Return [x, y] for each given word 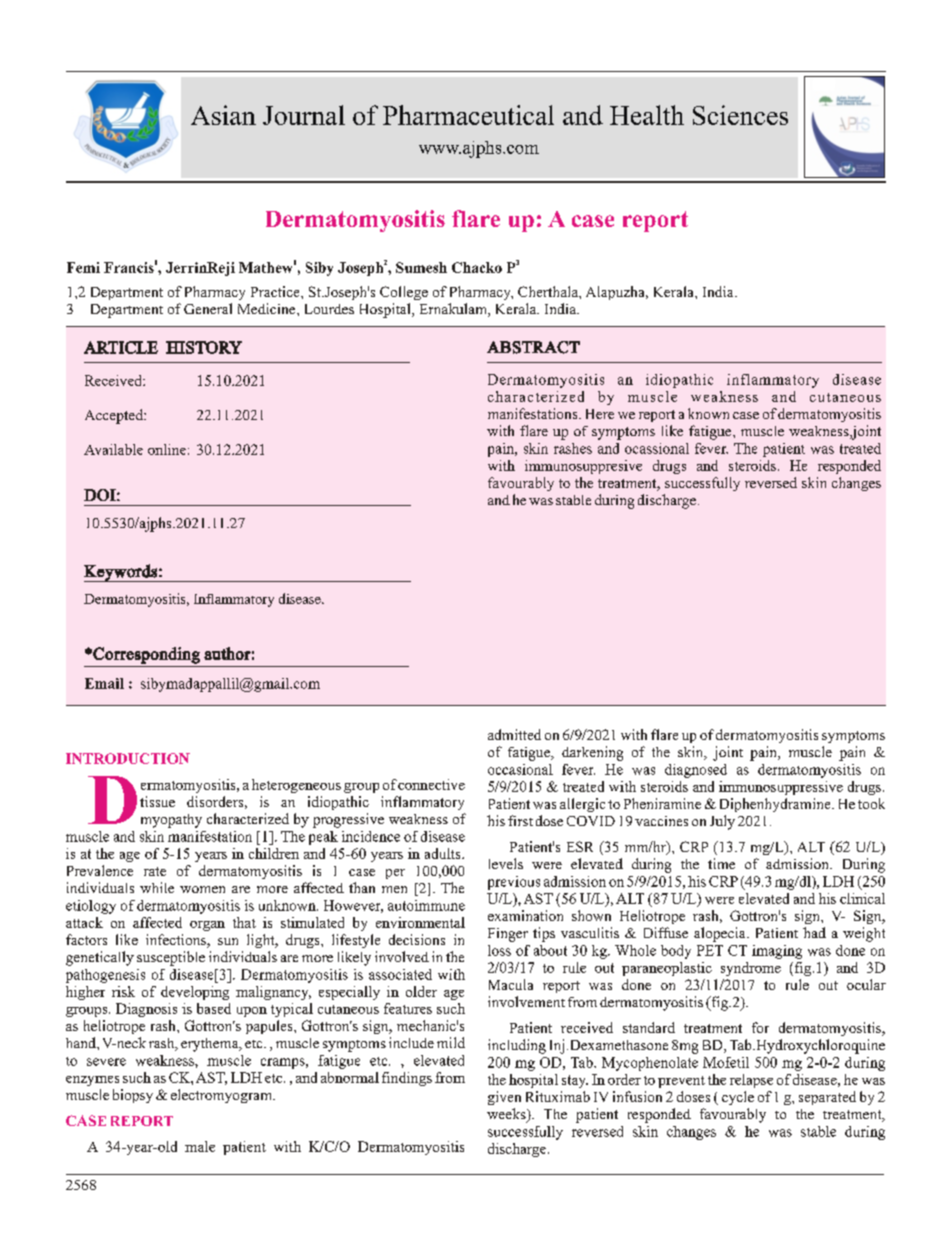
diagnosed [696, 771]
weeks [507, 1115]
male [200, 1146]
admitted [514, 734]
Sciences [740, 115]
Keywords [121, 573]
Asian [223, 115]
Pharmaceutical [468, 115]
